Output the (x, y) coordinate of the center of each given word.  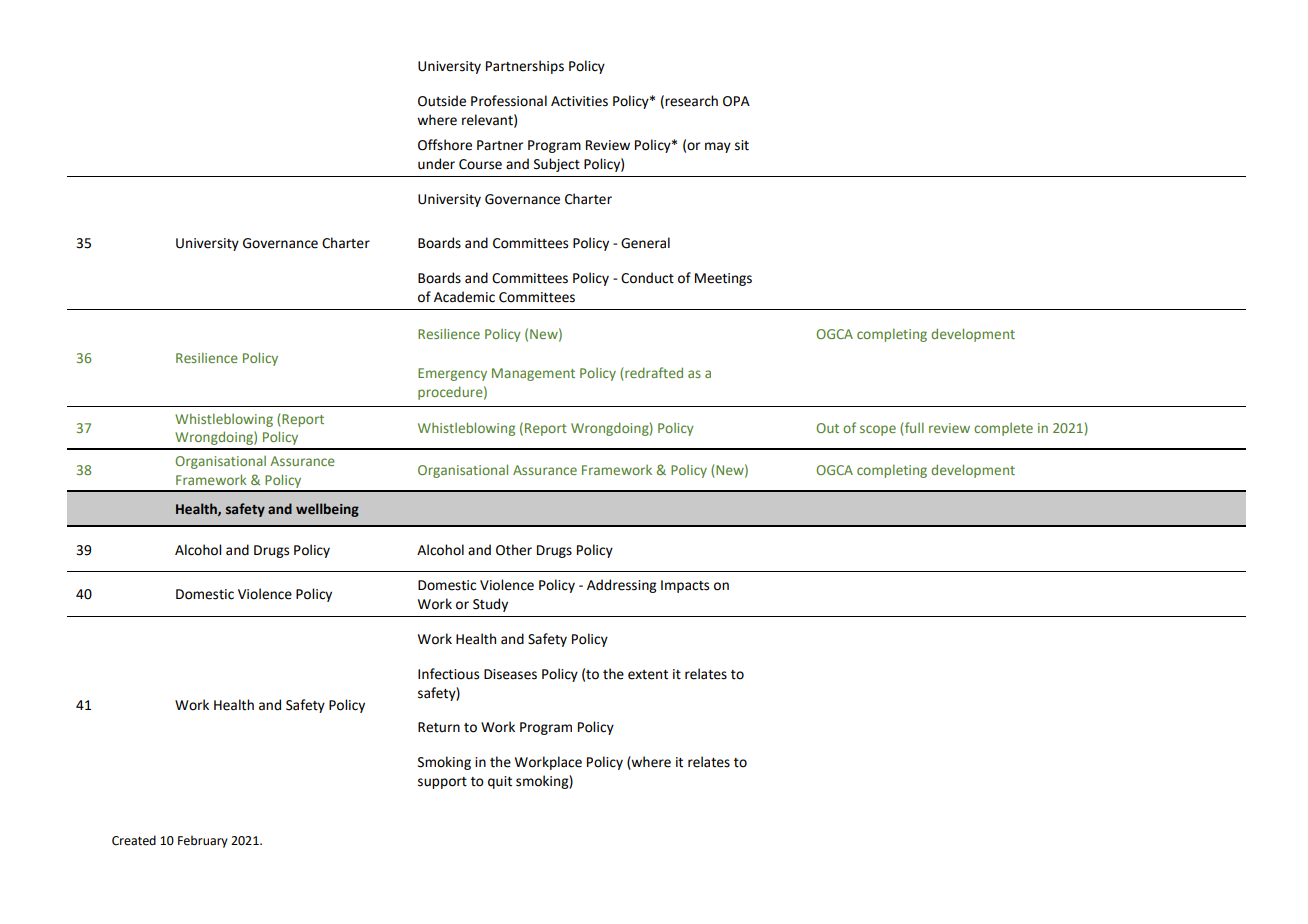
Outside (442, 101)
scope (878, 430)
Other (514, 550)
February (203, 841)
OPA (736, 101)
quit (500, 782)
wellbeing (327, 510)
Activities (579, 101)
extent (648, 675)
